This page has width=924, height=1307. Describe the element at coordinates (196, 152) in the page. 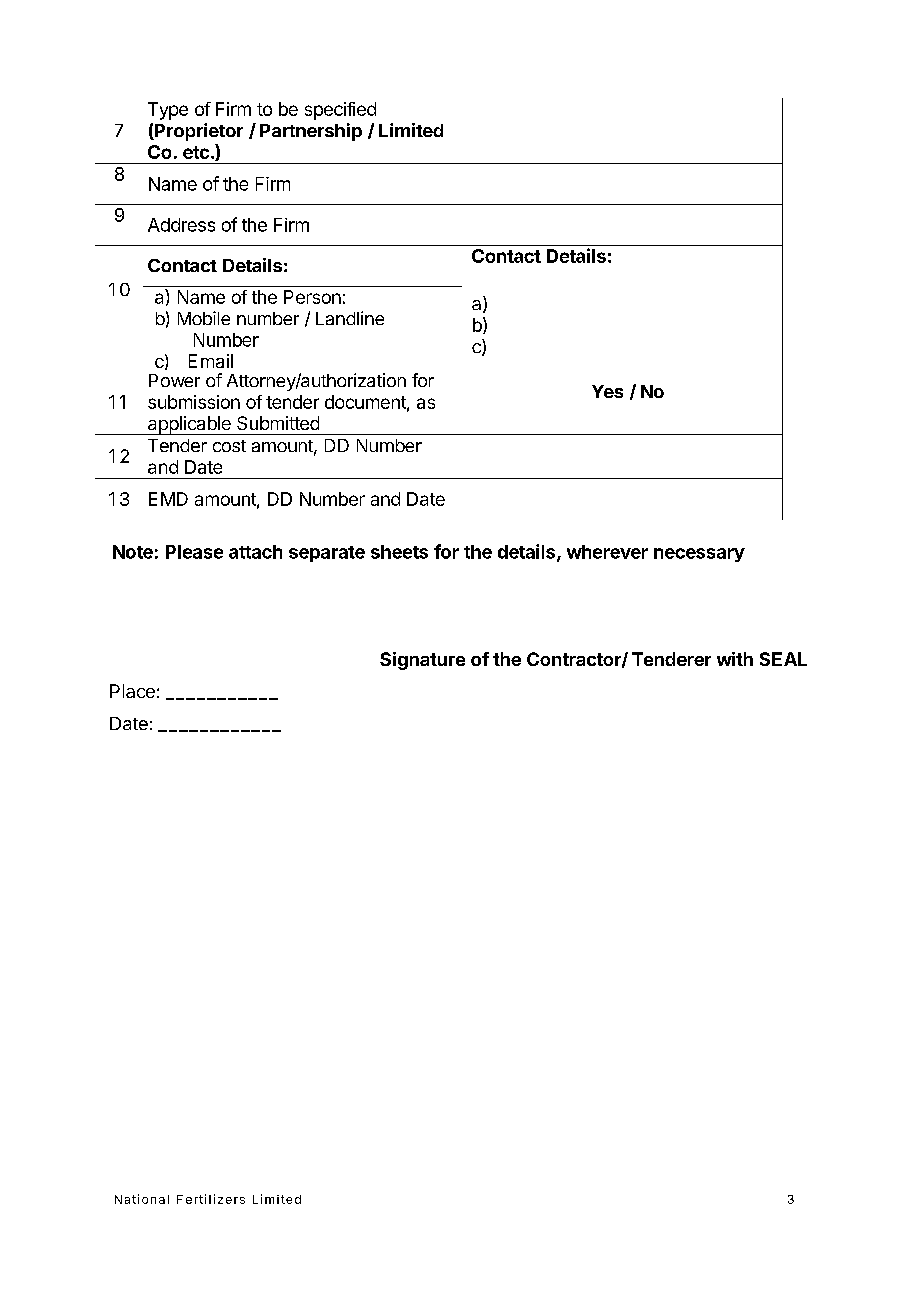

I see `etc` at that location.
